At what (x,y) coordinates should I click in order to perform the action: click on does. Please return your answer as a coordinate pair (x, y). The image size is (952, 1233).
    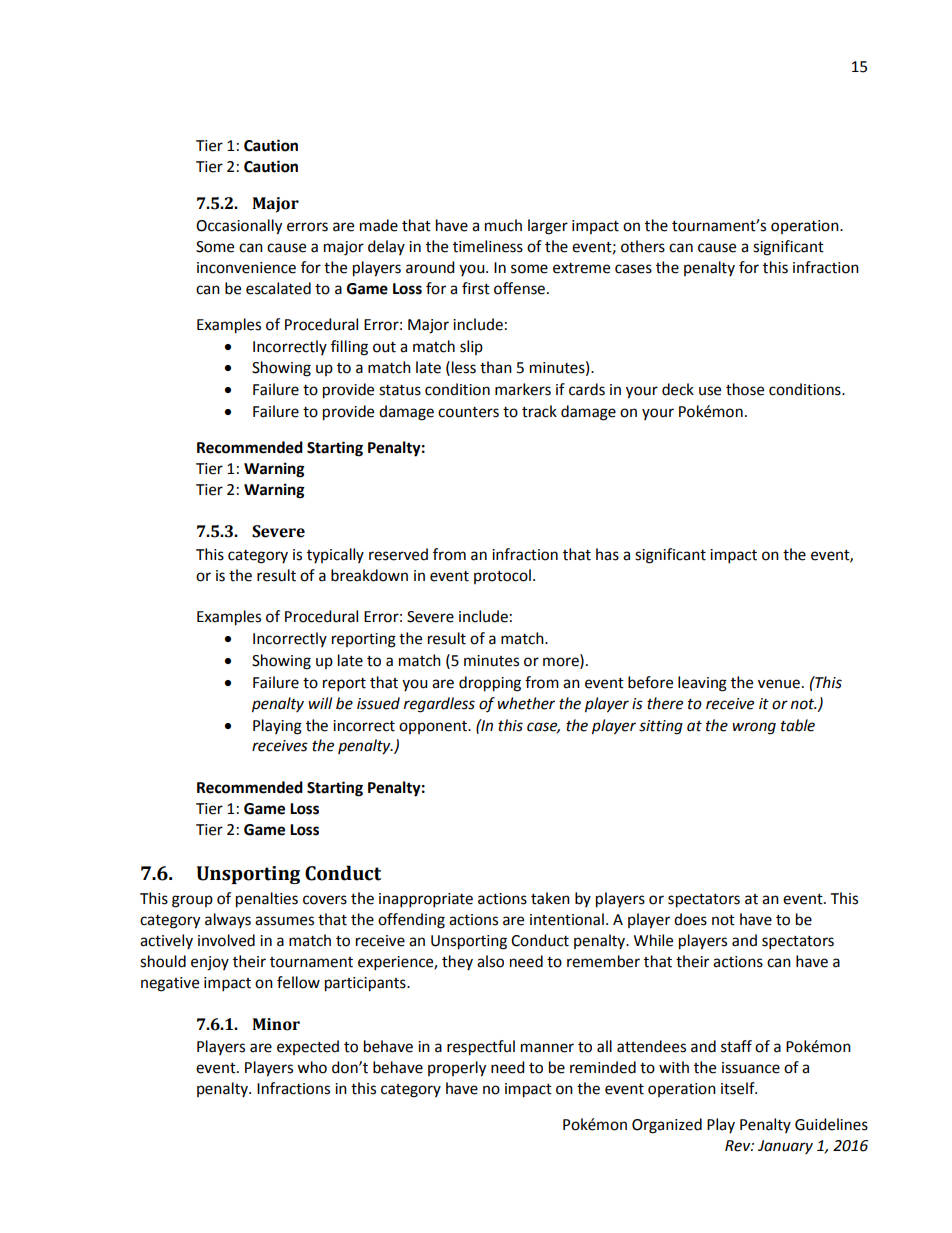
    Looking at the image, I should click on (690, 919).
